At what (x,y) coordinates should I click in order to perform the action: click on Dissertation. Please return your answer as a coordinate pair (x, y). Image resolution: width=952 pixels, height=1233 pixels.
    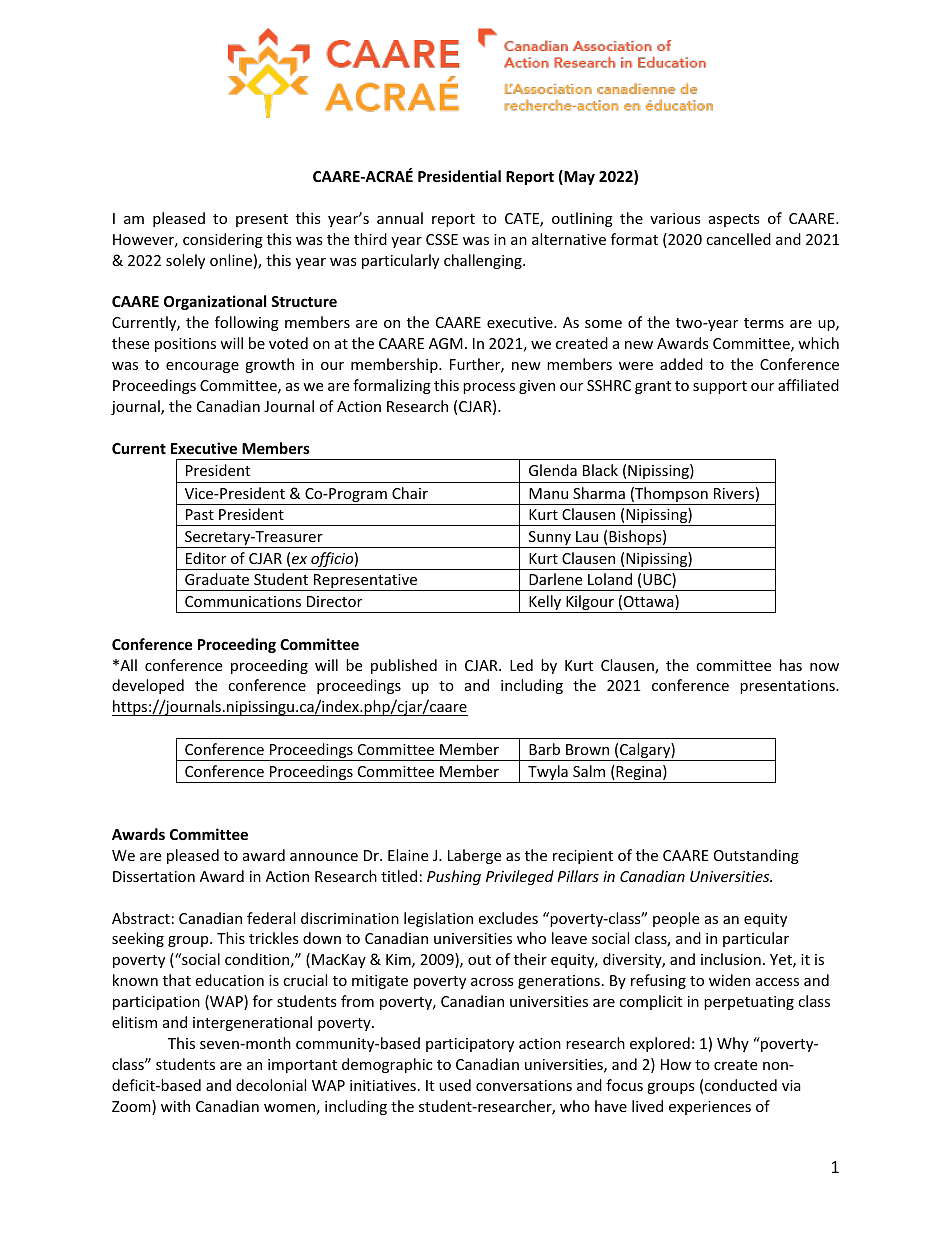
    Looking at the image, I should click on (154, 876).
